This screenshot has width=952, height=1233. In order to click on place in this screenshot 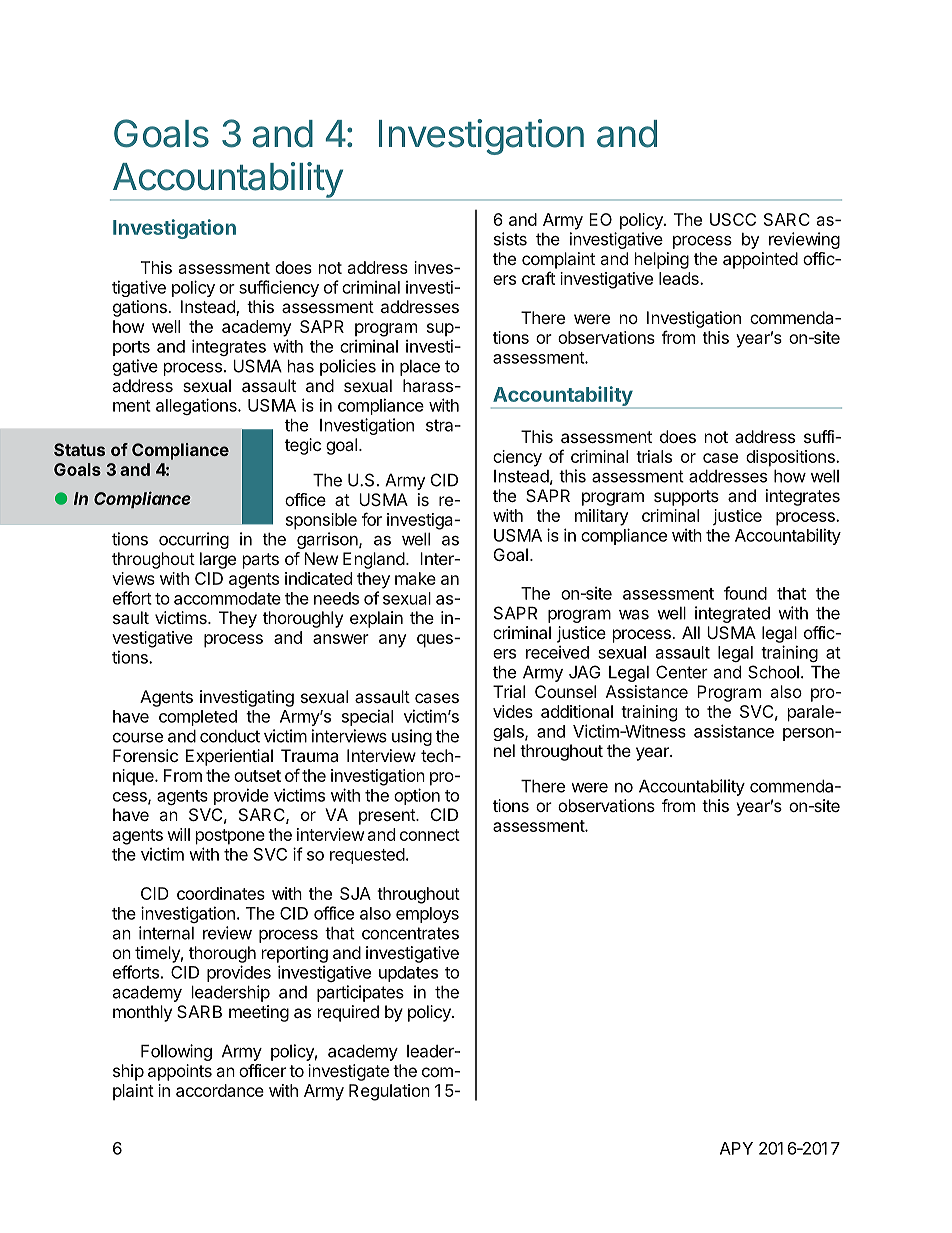, I will do `click(420, 368)`.
